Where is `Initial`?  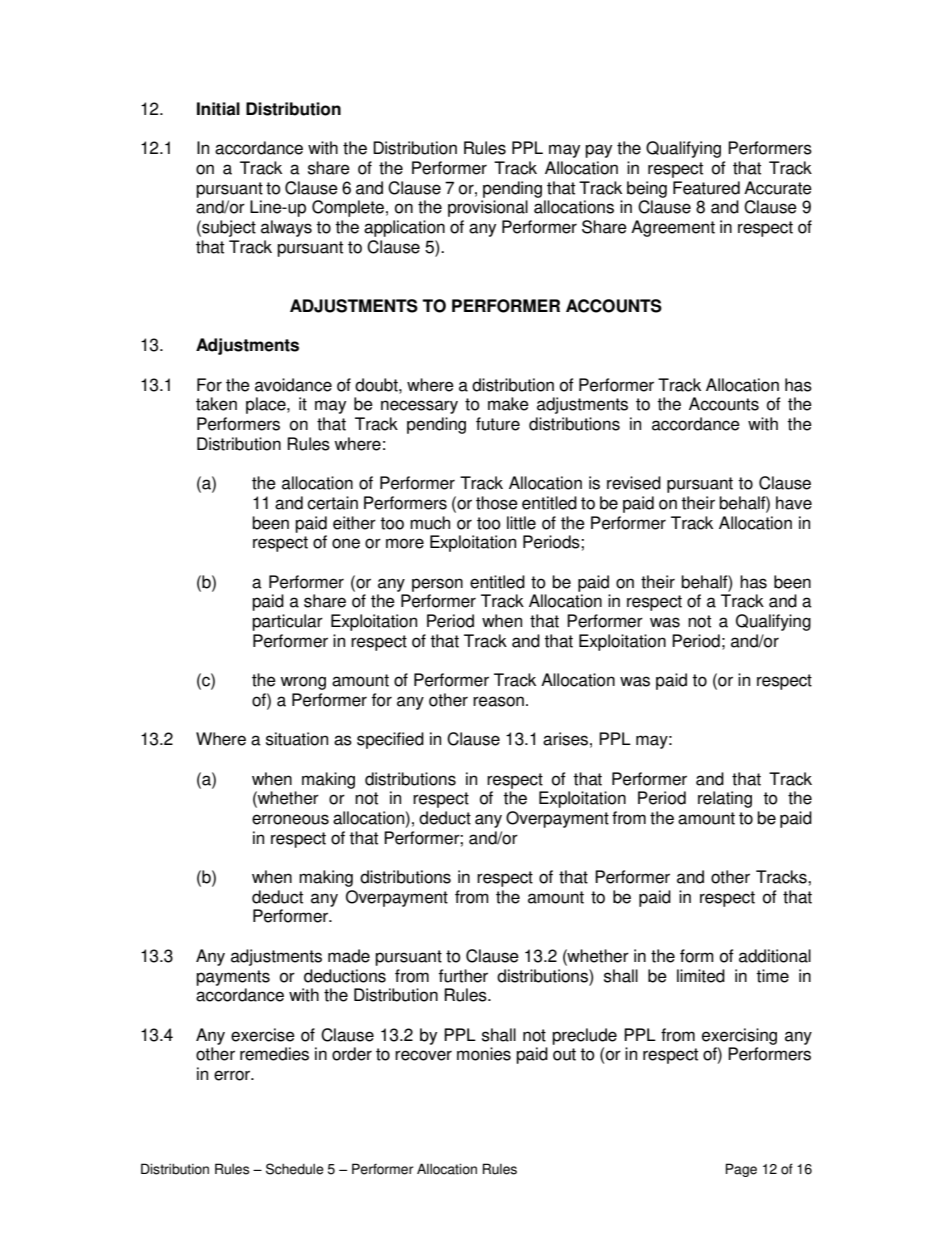 Initial is located at coordinates (218, 109).
